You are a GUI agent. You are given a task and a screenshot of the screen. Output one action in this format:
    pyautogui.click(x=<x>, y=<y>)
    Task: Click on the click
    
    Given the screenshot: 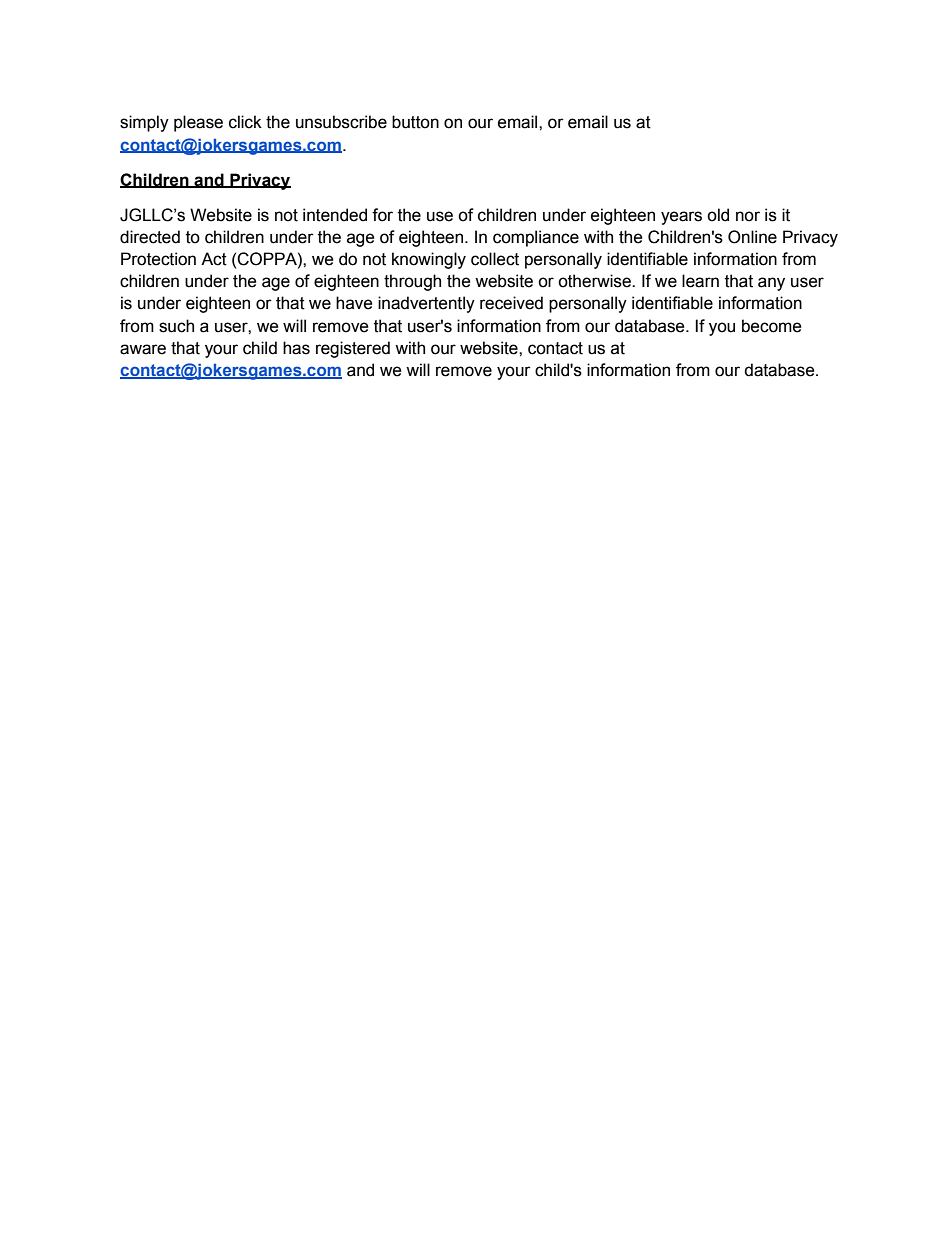 What is the action you would take?
    pyautogui.click(x=245, y=122)
